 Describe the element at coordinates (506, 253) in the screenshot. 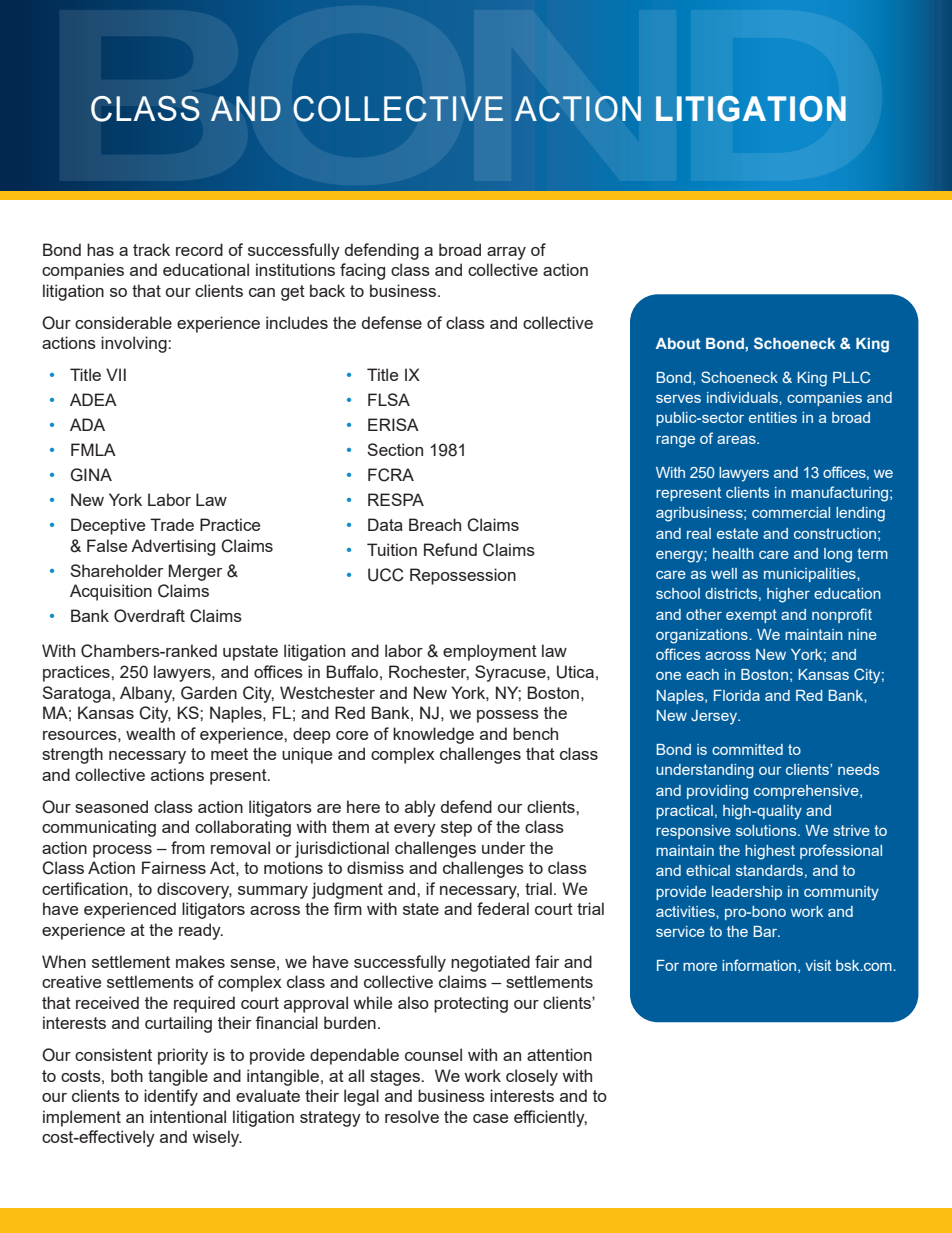

I see `array` at that location.
